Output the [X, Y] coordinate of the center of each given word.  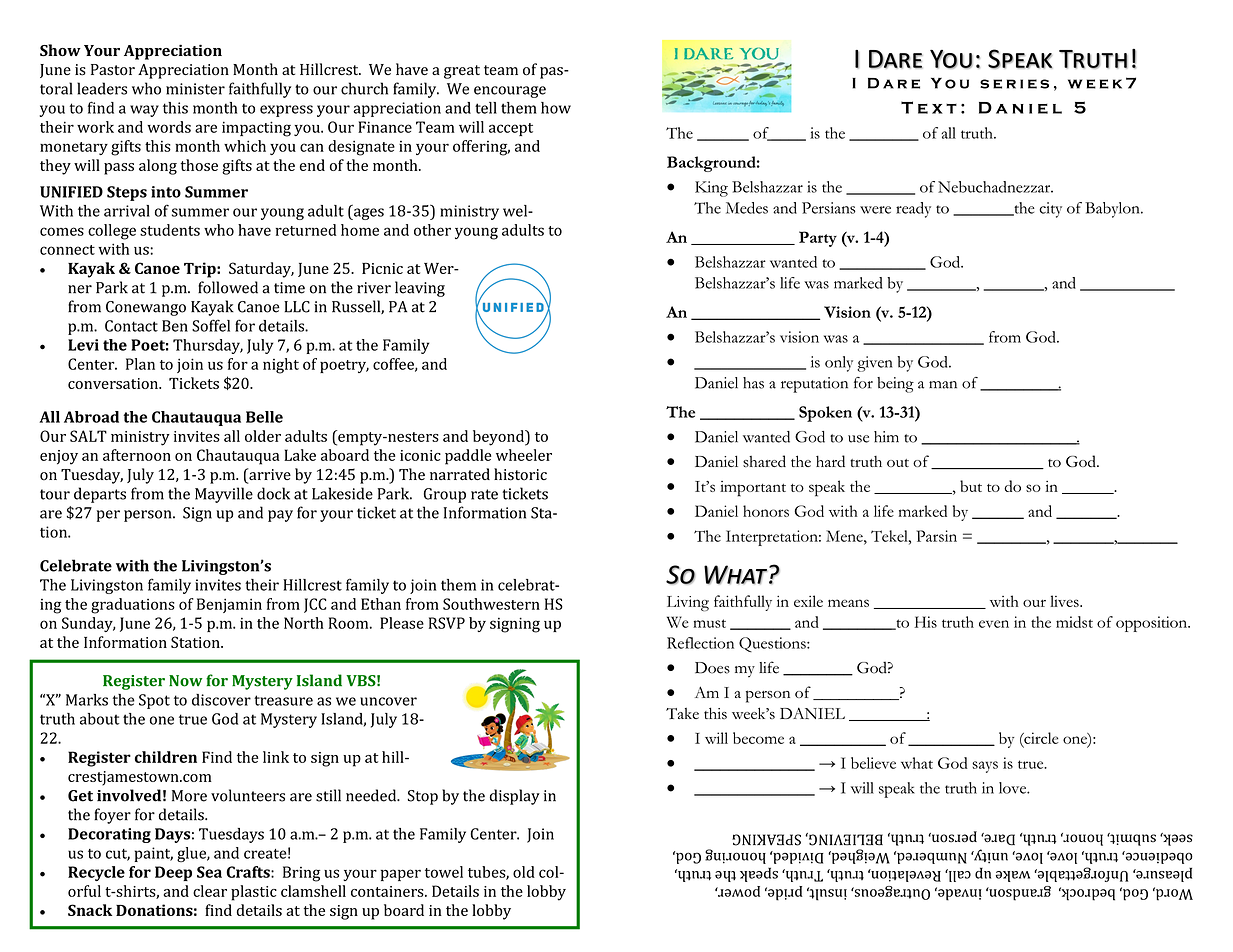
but [971, 486]
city [1050, 210]
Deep [173, 873]
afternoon [137, 455]
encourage [510, 92]
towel [444, 872]
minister [195, 89]
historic [520, 474]
